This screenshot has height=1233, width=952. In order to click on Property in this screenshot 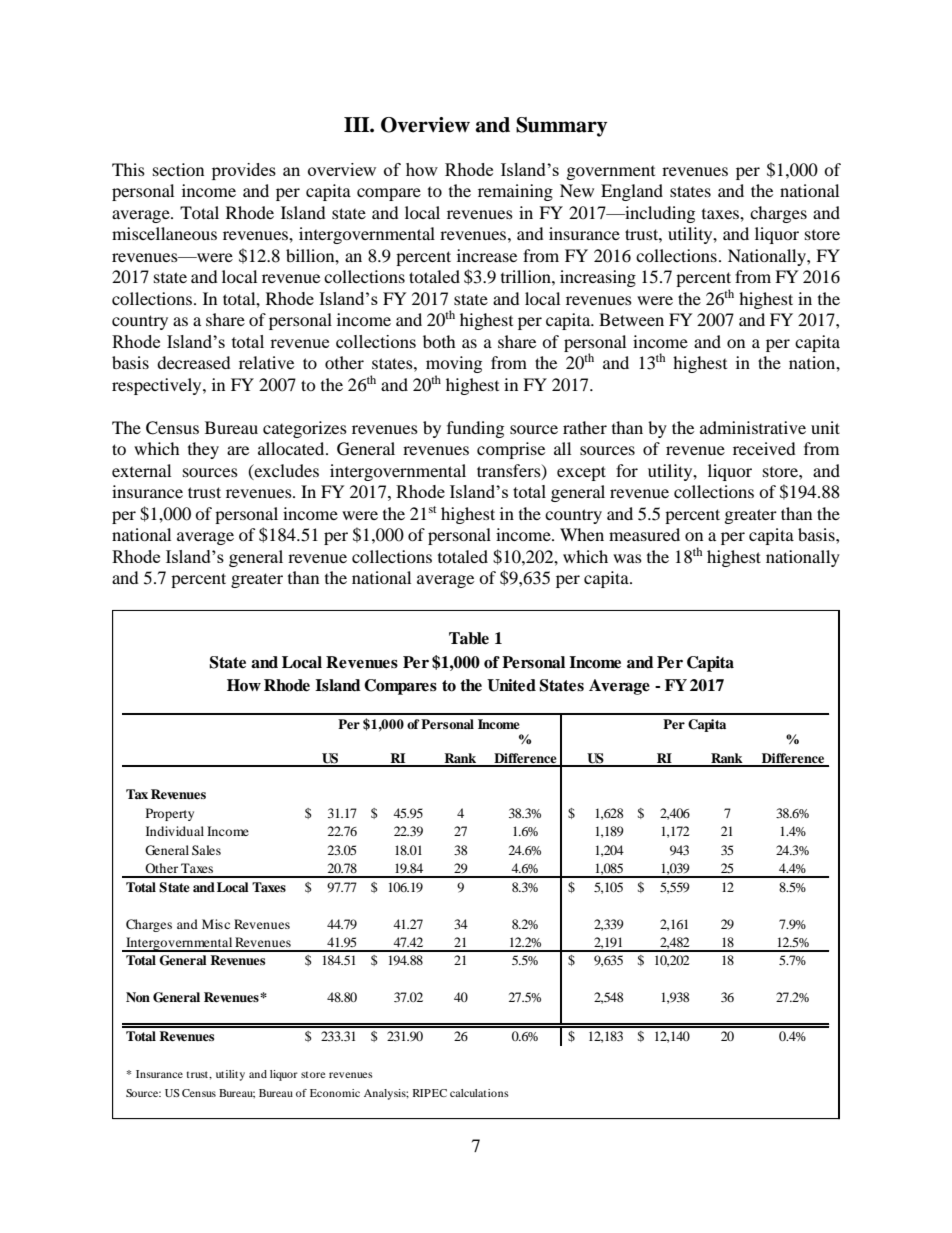, I will do `click(170, 814)`.
